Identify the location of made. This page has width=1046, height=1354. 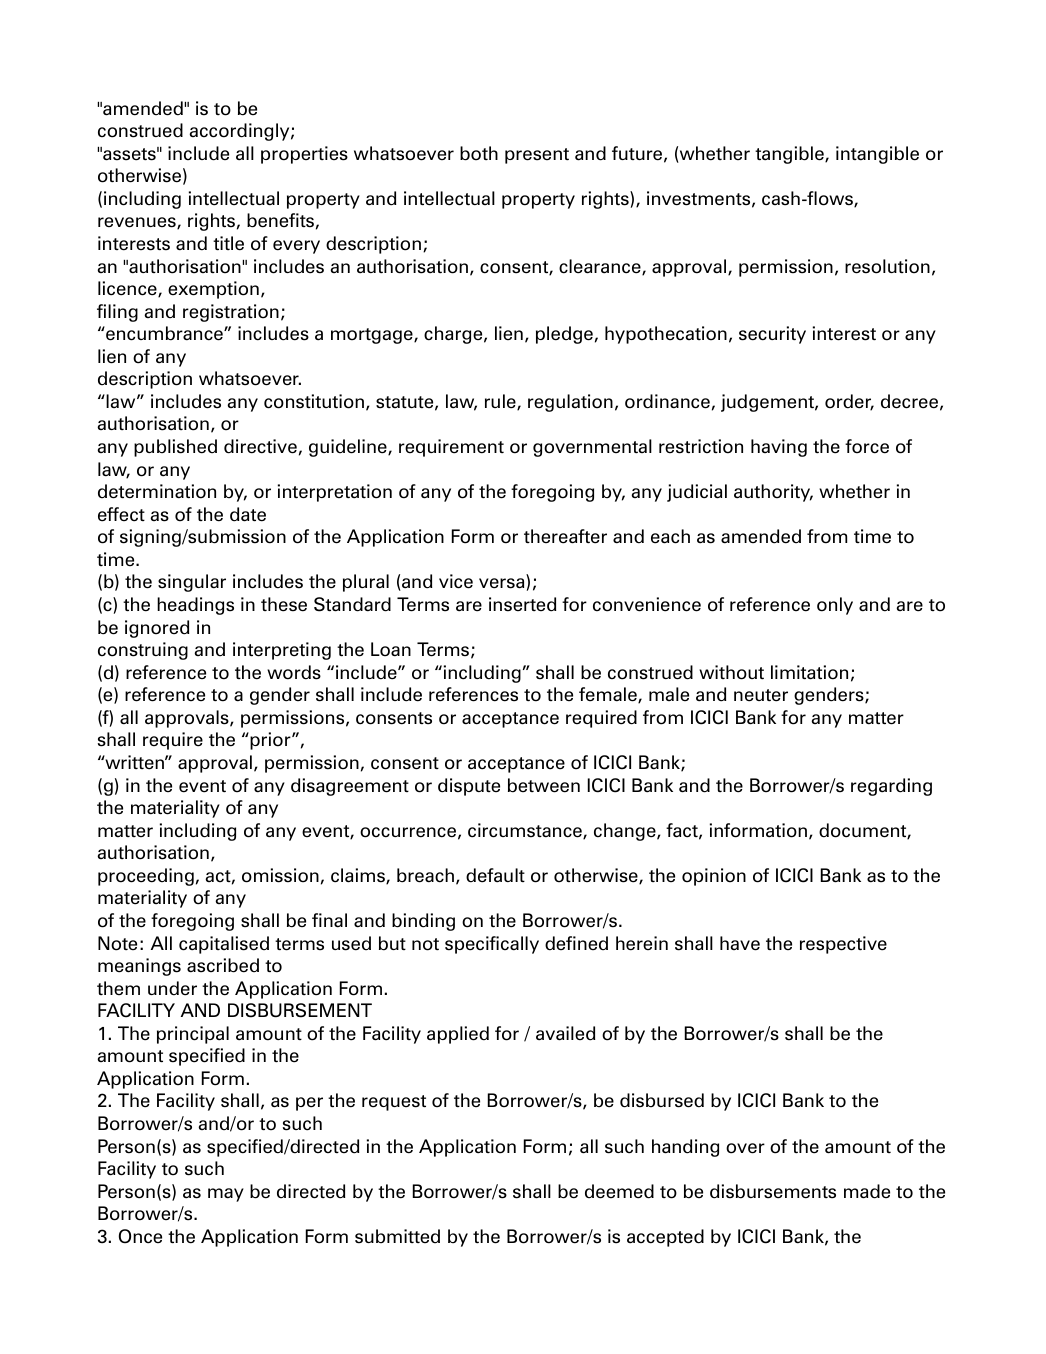
(867, 1191).
